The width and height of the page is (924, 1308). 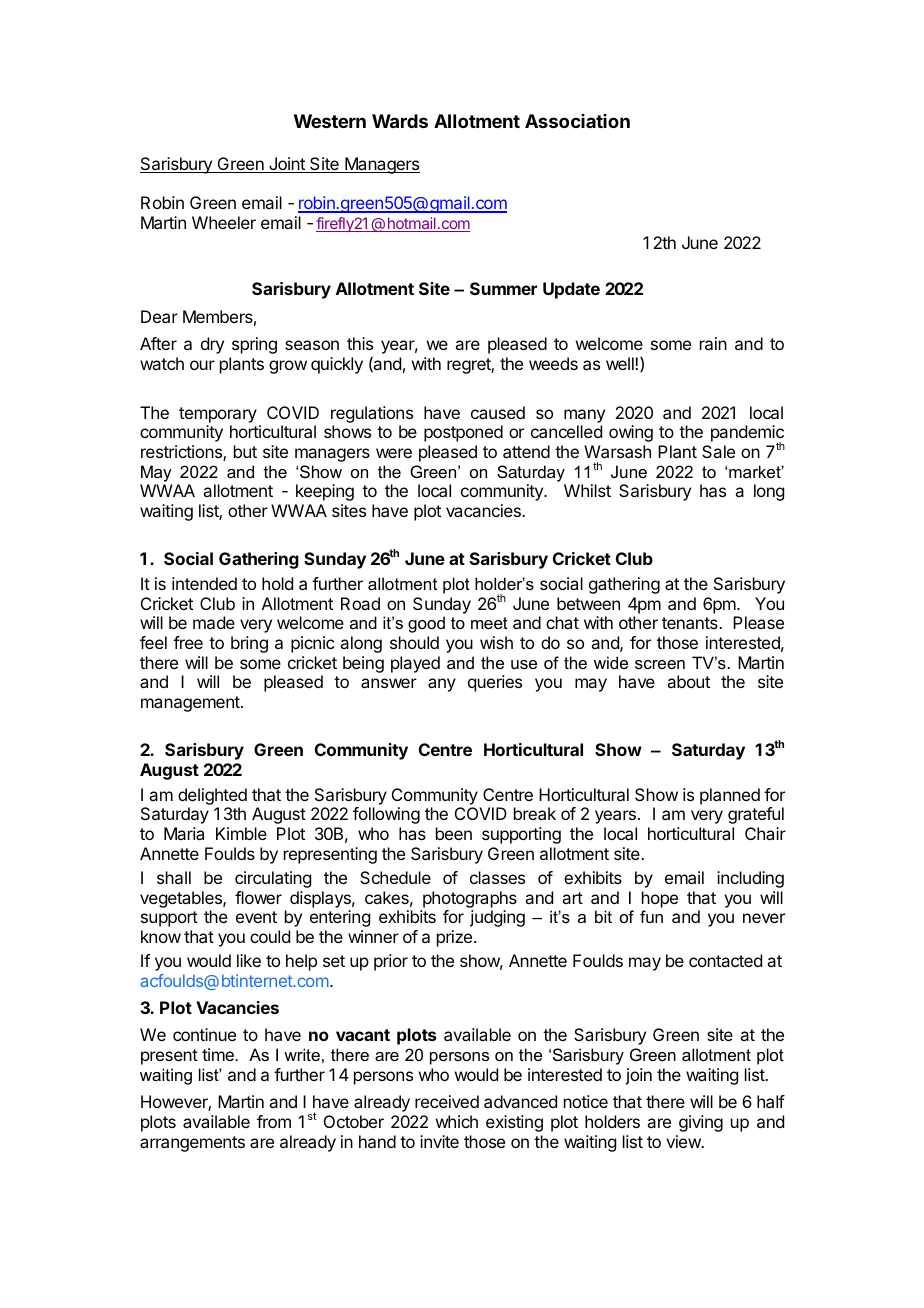 I want to click on Wards, so click(x=400, y=121).
